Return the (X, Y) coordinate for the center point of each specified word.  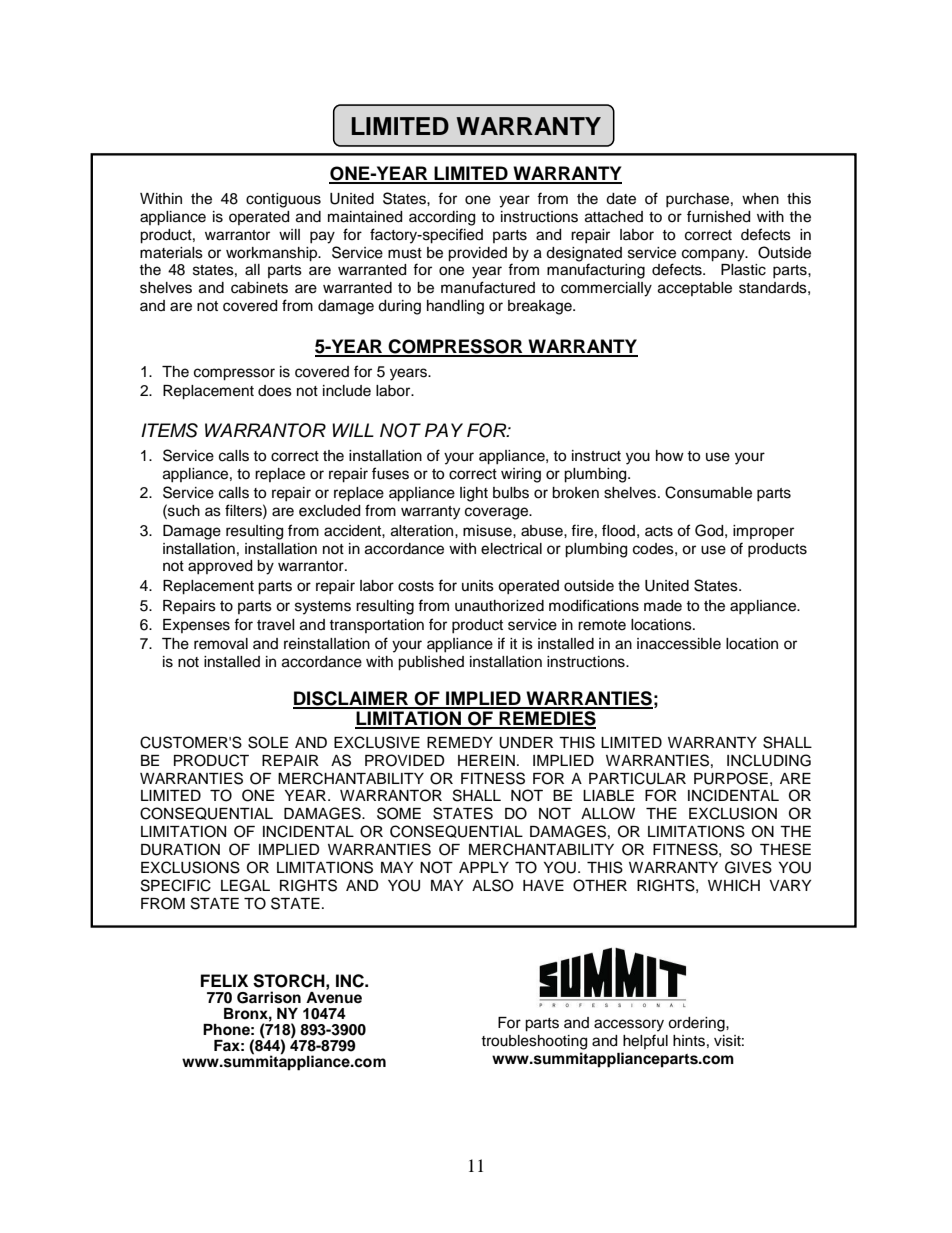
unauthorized (499, 606)
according (442, 218)
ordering (697, 1024)
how (670, 456)
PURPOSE (731, 778)
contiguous (283, 200)
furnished (718, 216)
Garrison (269, 997)
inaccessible (679, 644)
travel (276, 625)
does (275, 391)
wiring (521, 475)
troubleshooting (534, 1042)
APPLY (484, 867)
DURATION (180, 849)
